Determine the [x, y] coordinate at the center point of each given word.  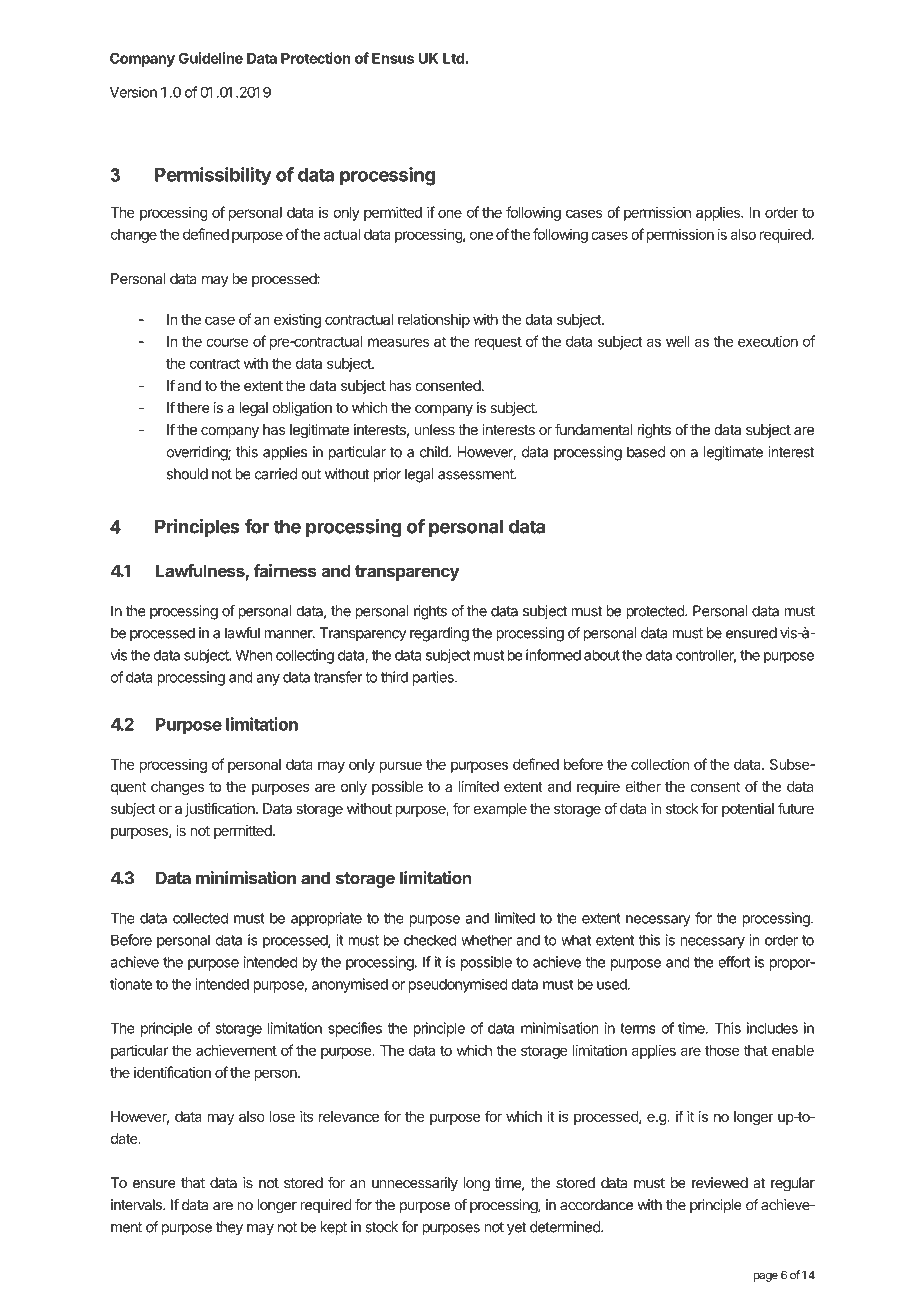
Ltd [454, 58]
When [253, 655]
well [677, 341]
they [229, 1228]
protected [656, 612]
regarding [439, 634]
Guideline [211, 58]
